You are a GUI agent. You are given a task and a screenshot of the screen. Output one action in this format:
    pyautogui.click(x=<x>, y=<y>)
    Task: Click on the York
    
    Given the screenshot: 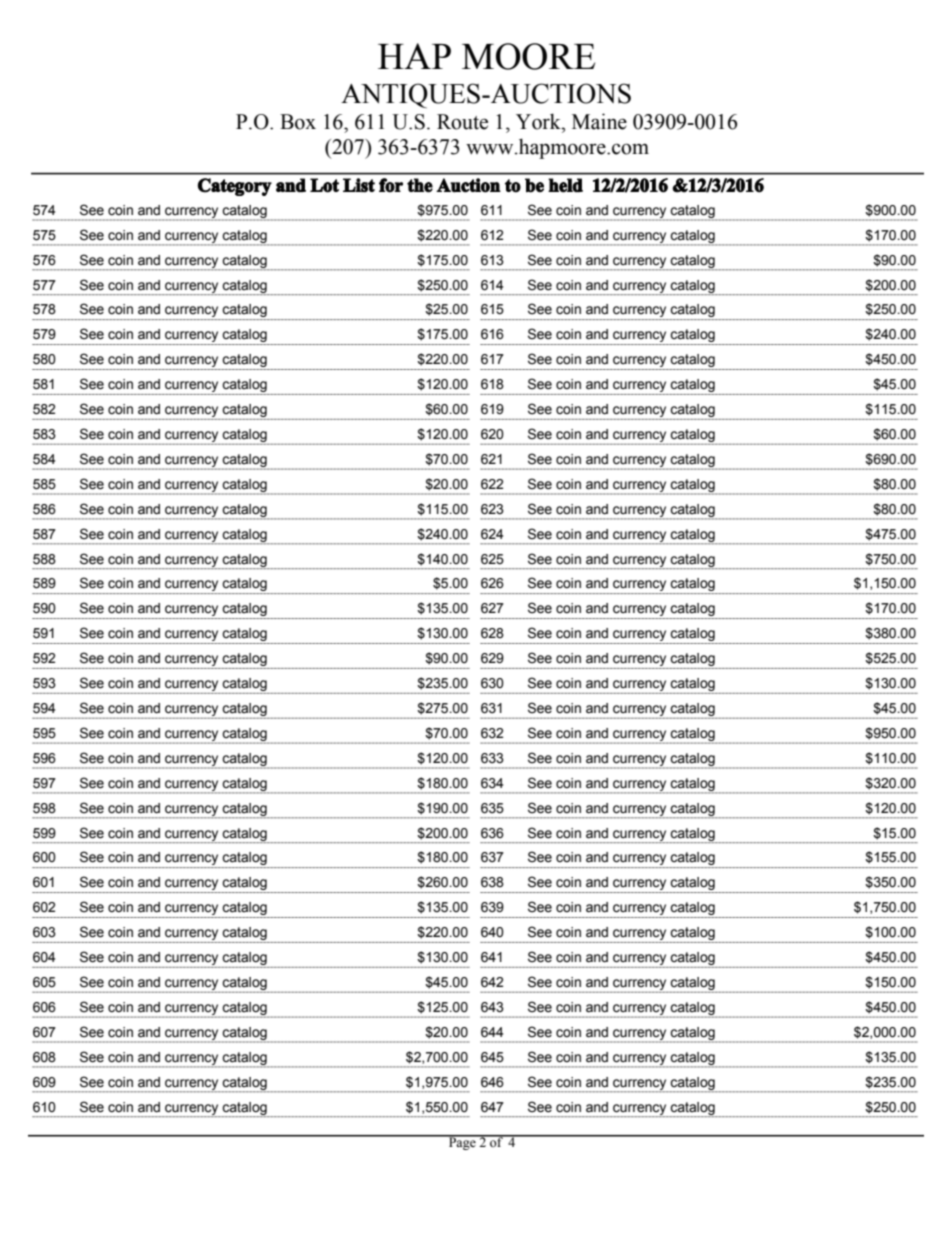 What is the action you would take?
    pyautogui.click(x=539, y=121)
